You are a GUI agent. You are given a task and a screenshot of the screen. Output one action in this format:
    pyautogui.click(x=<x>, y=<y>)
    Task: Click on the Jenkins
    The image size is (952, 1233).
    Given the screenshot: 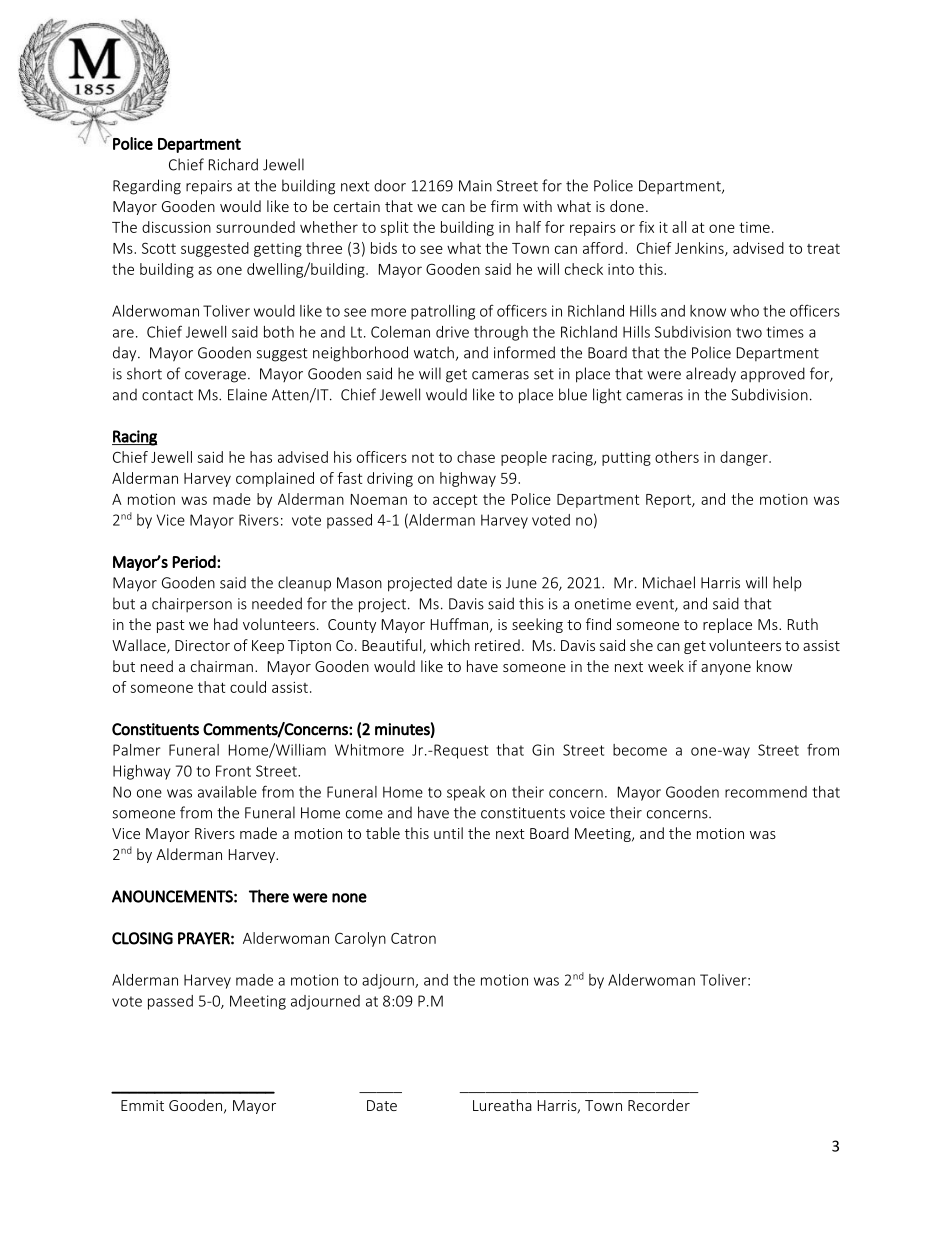 What is the action you would take?
    pyautogui.click(x=700, y=249)
